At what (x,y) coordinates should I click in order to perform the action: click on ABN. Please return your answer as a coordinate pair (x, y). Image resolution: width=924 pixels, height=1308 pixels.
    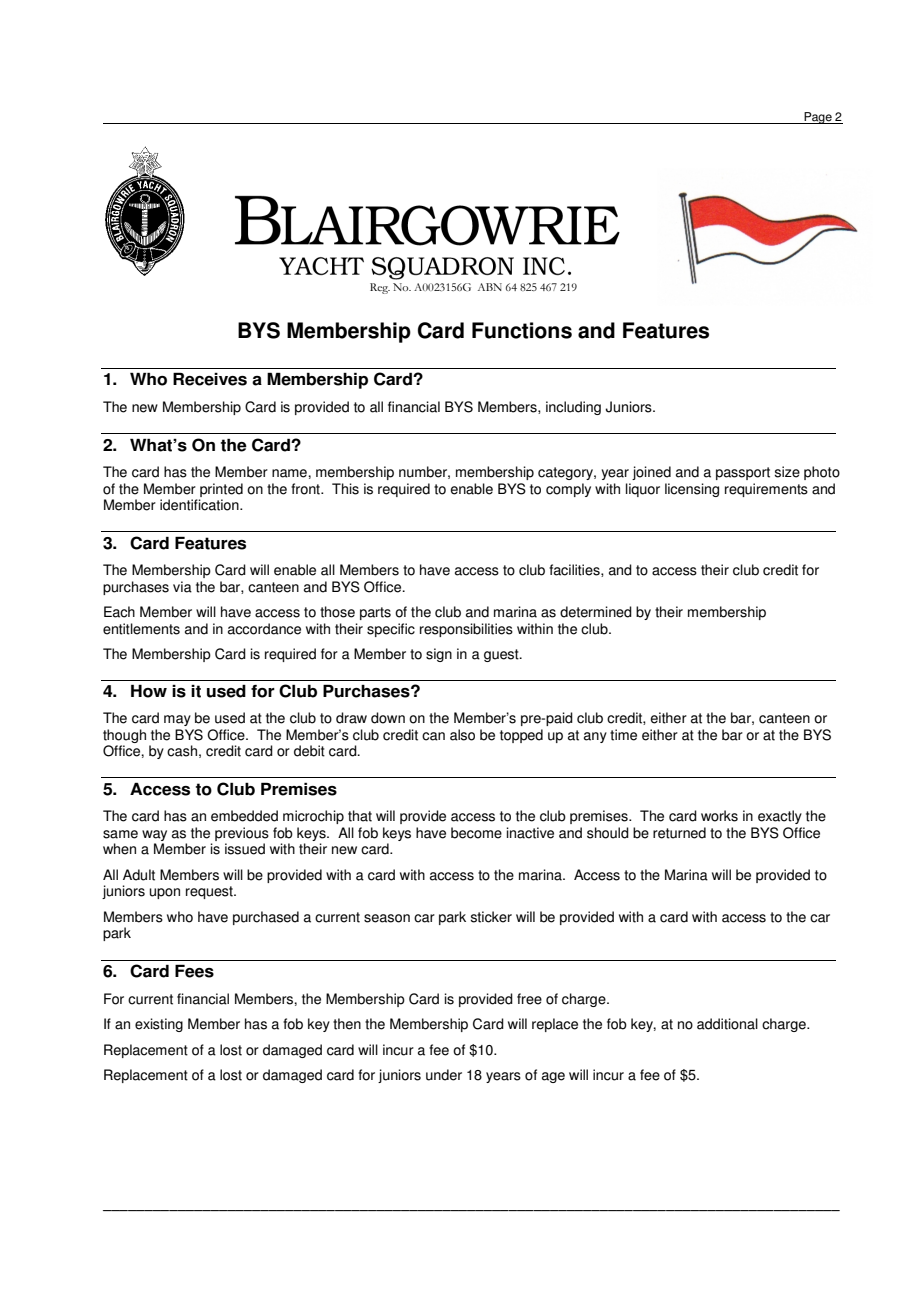
    Looking at the image, I should click on (490, 287).
